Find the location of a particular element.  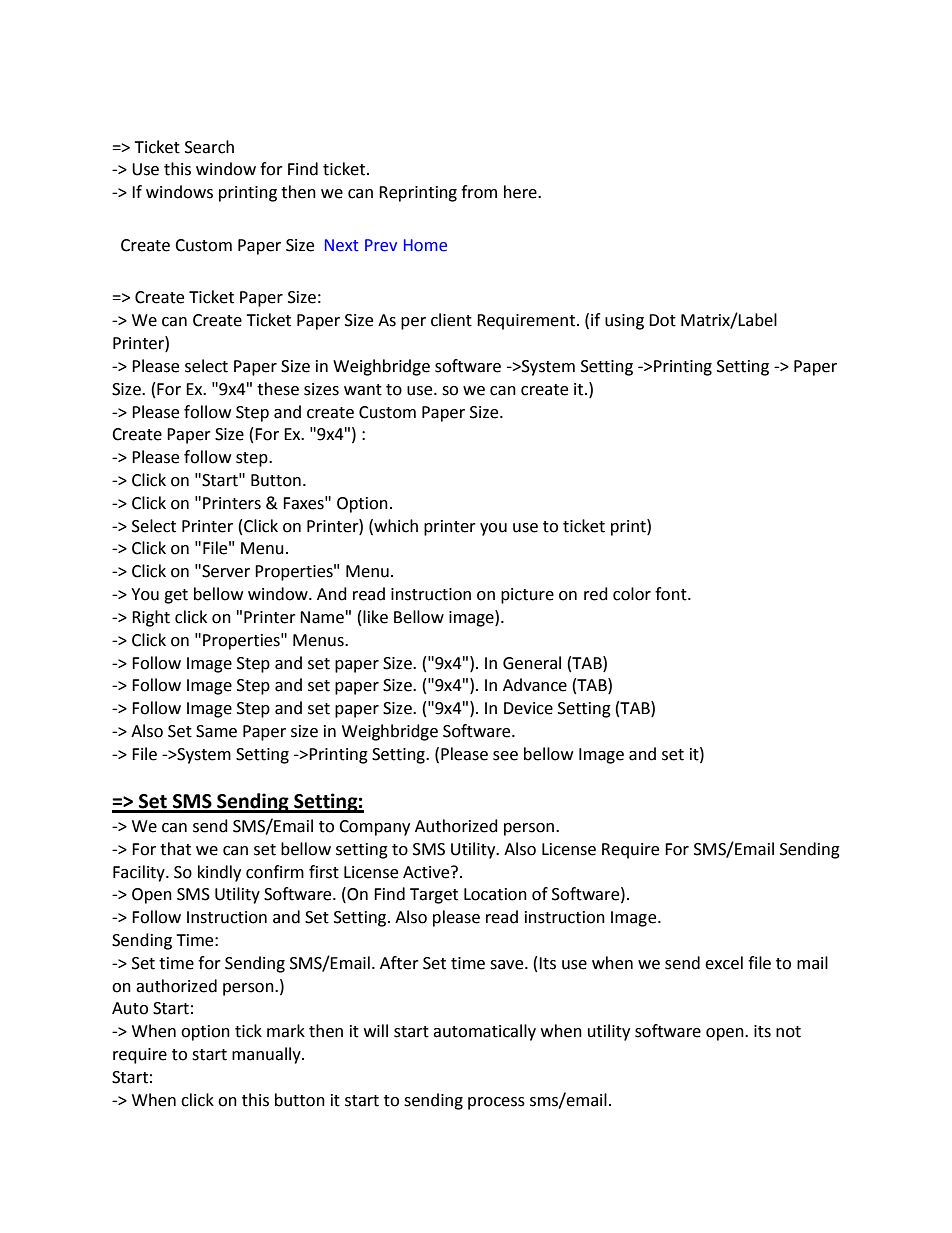

kindly is located at coordinates (219, 873).
